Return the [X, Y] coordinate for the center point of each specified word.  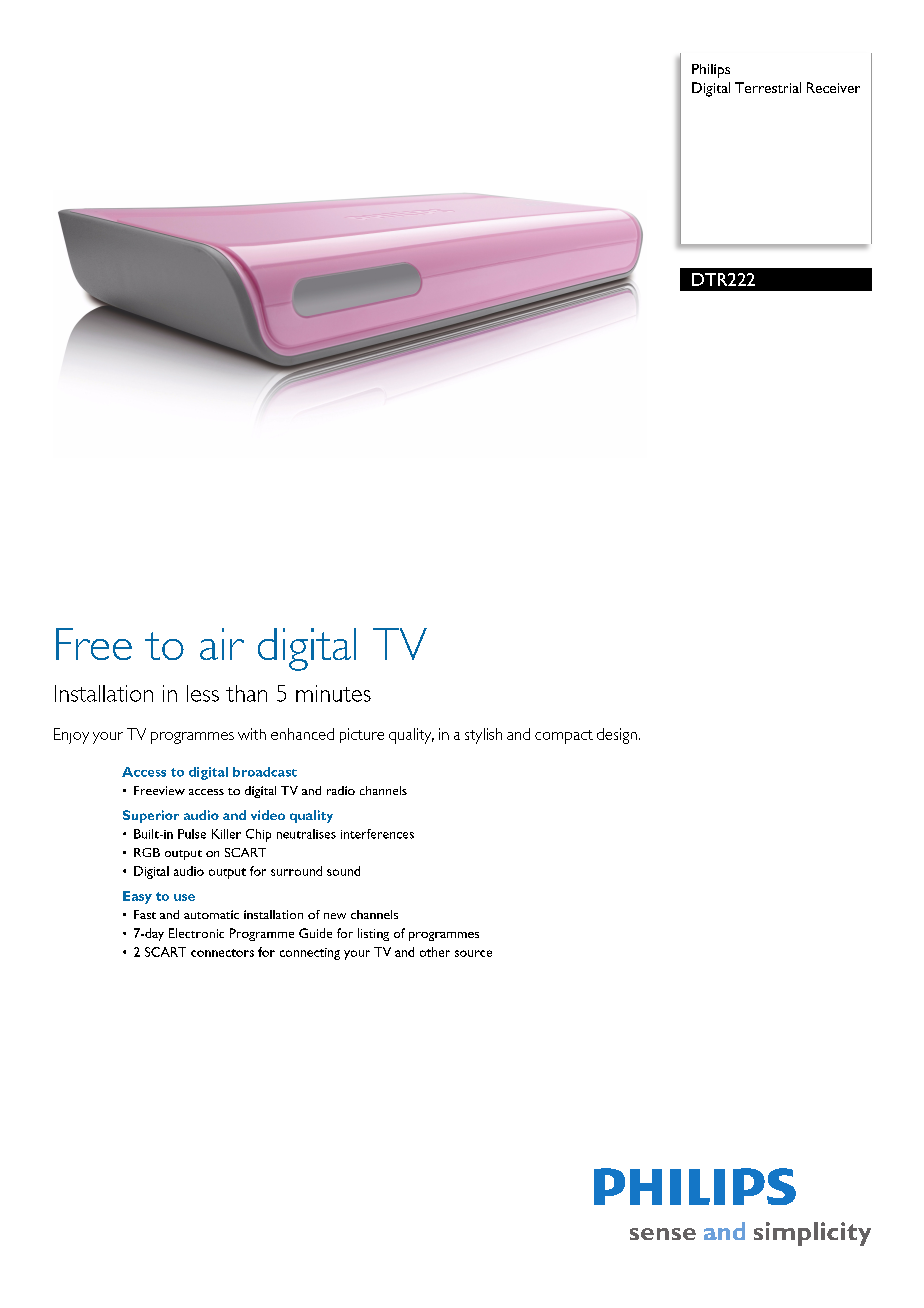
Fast [145, 914]
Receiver [833, 87]
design [617, 736]
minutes [333, 693]
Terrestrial [768, 87]
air [222, 644]
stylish [483, 736]
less [203, 693]
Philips [711, 71]
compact [564, 737]
